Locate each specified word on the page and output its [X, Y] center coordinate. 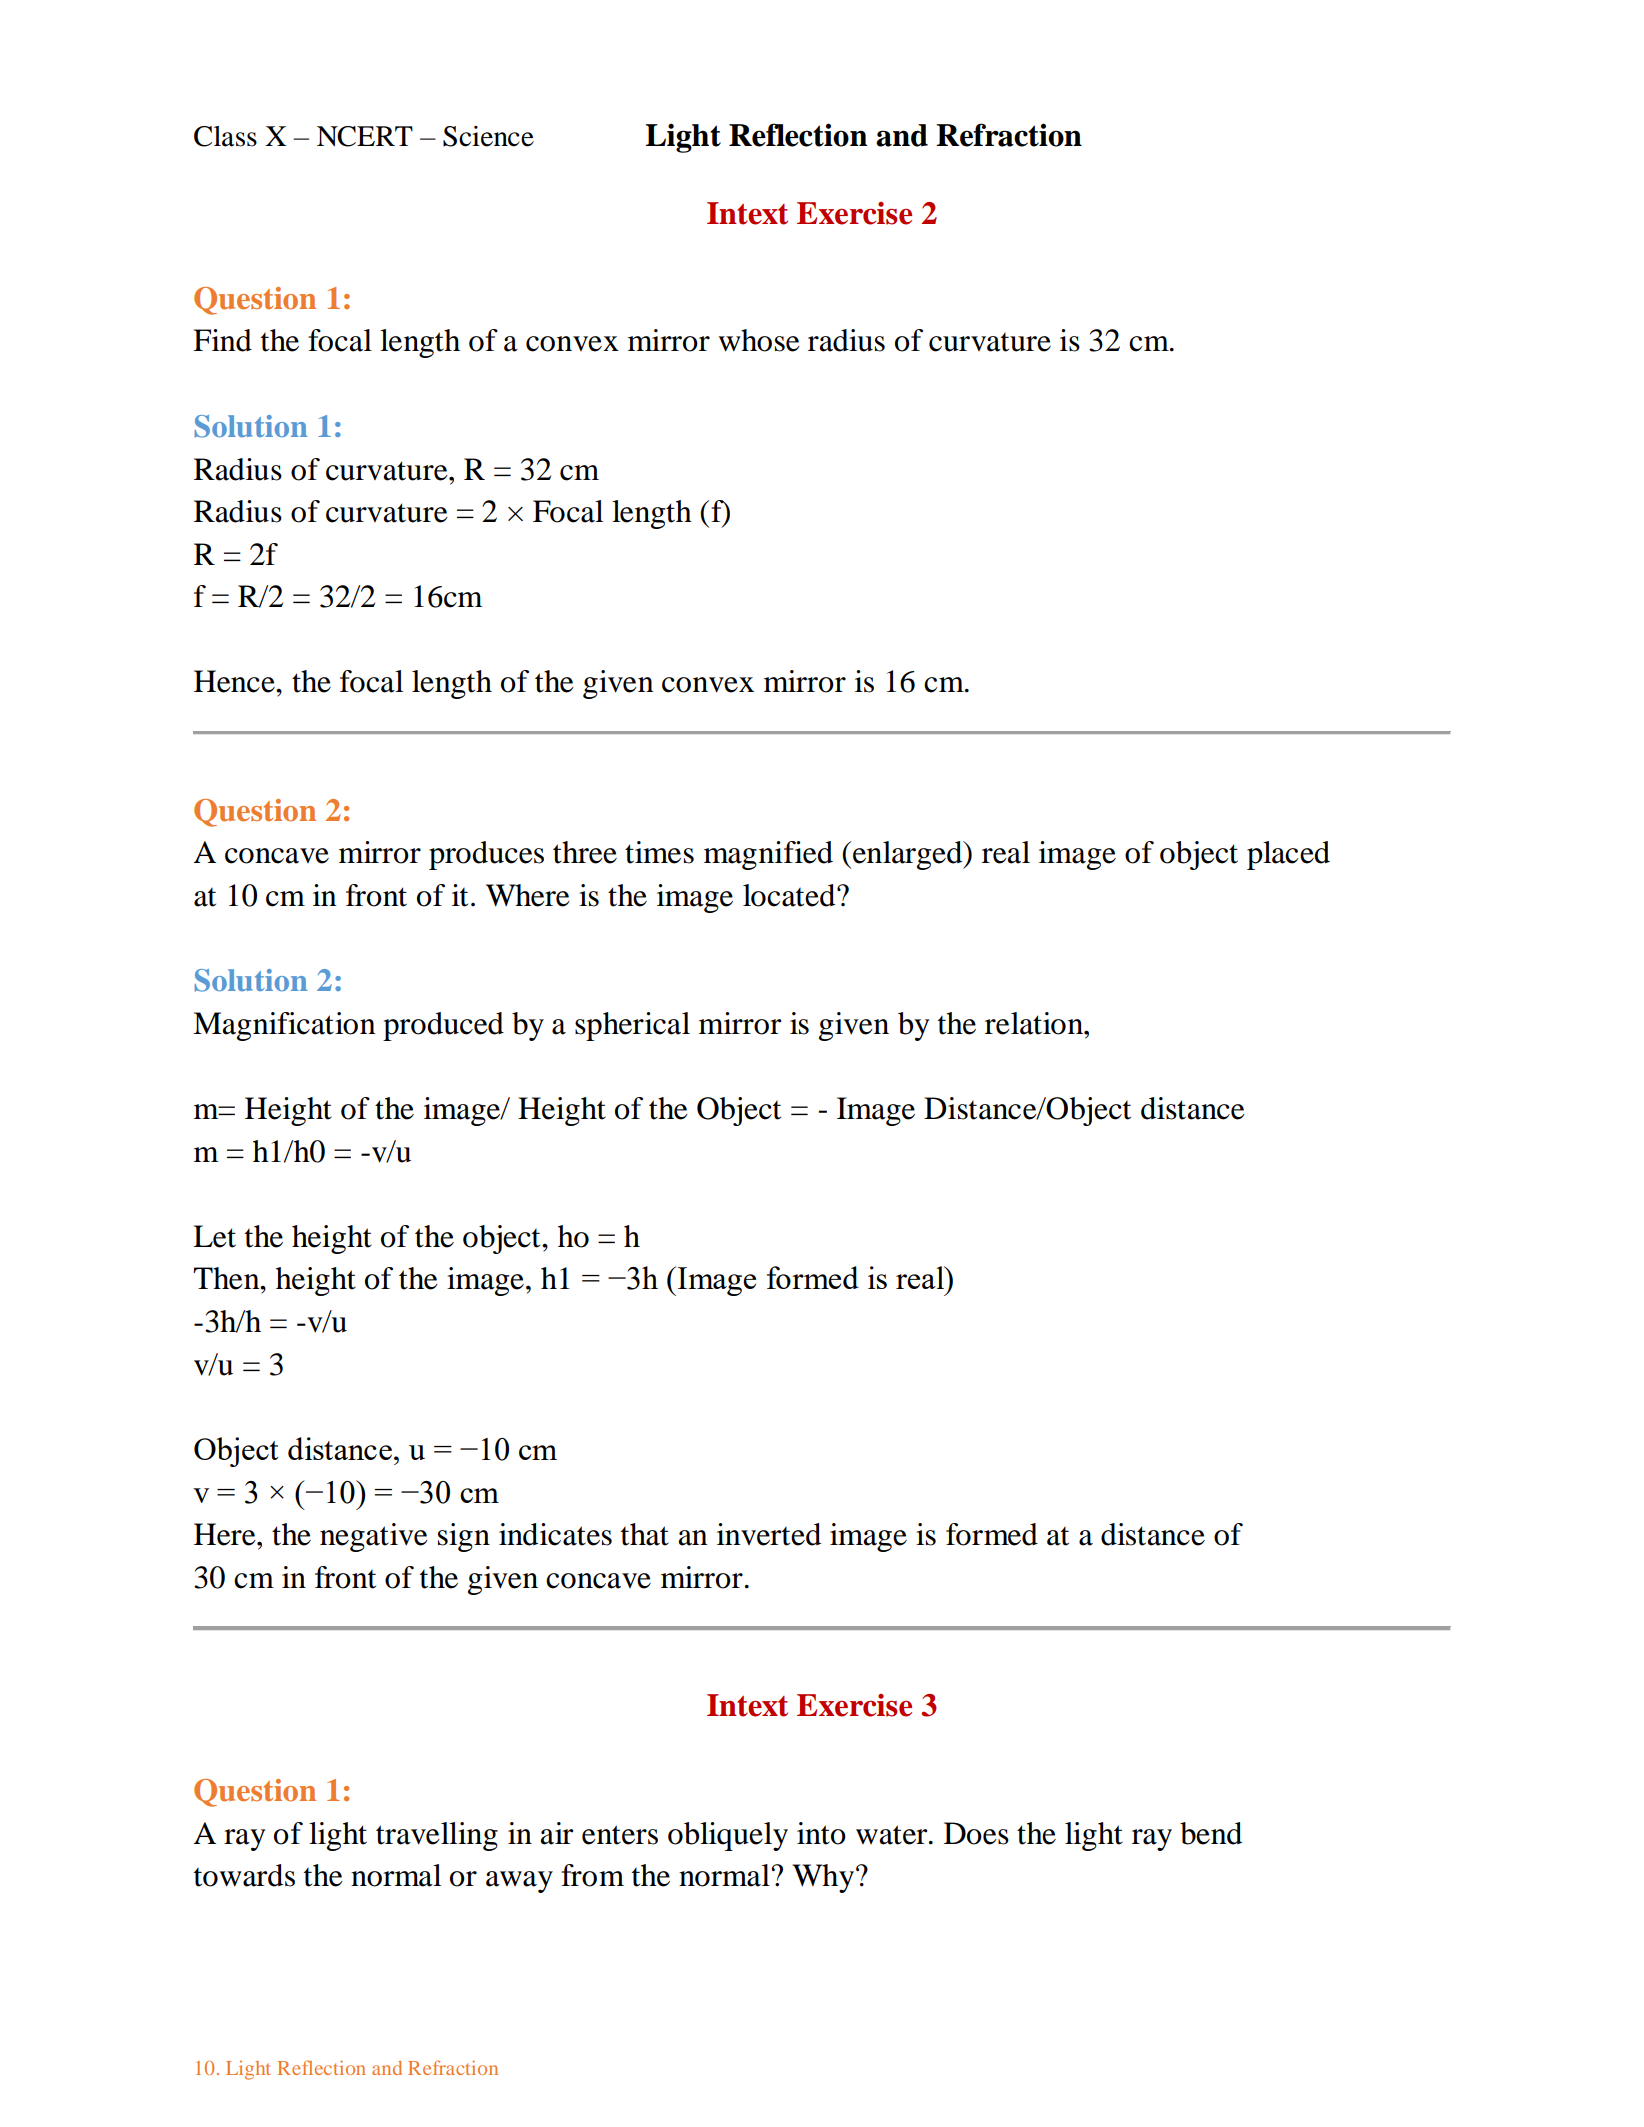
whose [759, 340]
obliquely [728, 1836]
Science [488, 136]
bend [1211, 1833]
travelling [437, 1836]
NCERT [365, 136]
